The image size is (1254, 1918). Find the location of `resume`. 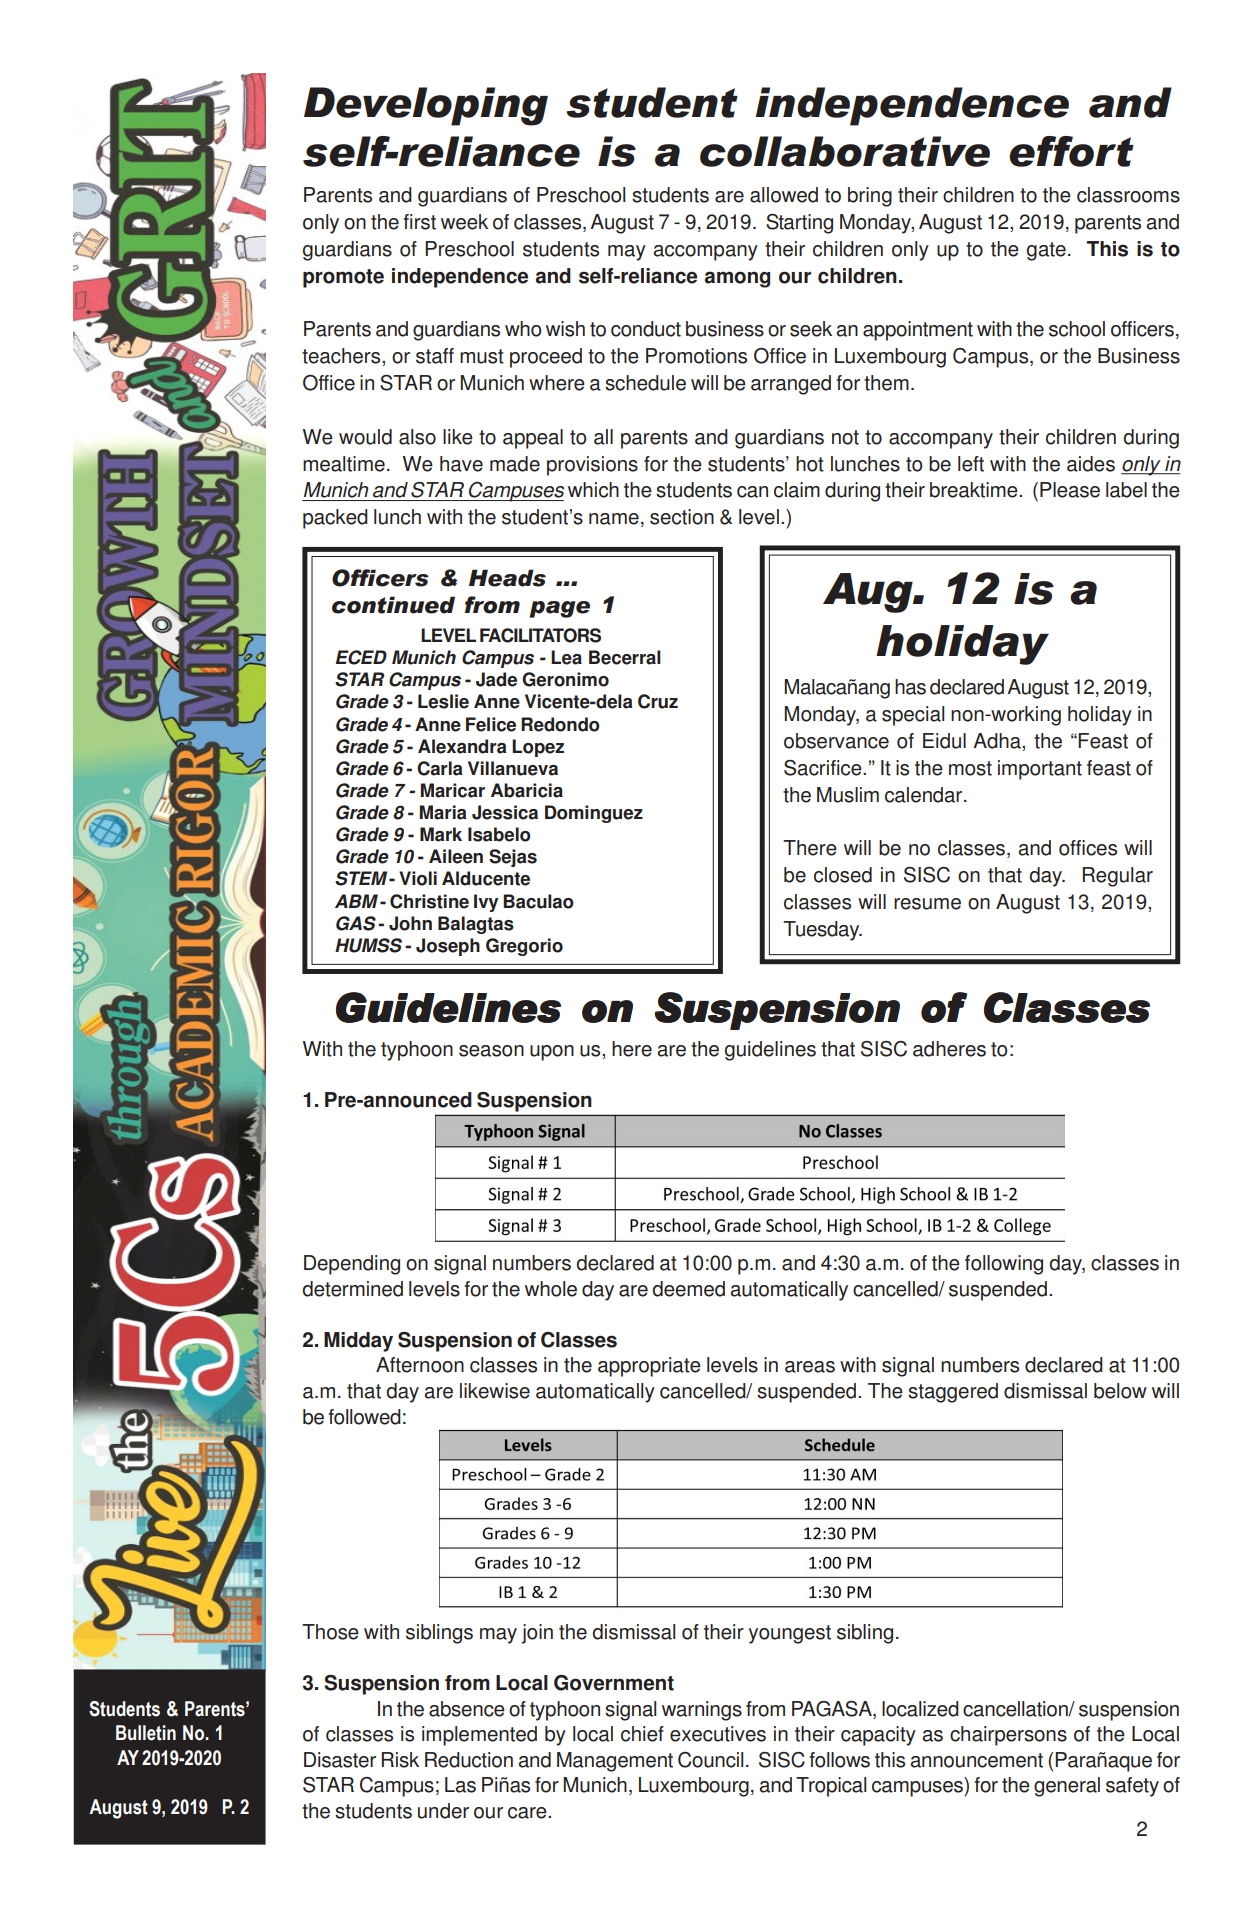

resume is located at coordinates (927, 904).
